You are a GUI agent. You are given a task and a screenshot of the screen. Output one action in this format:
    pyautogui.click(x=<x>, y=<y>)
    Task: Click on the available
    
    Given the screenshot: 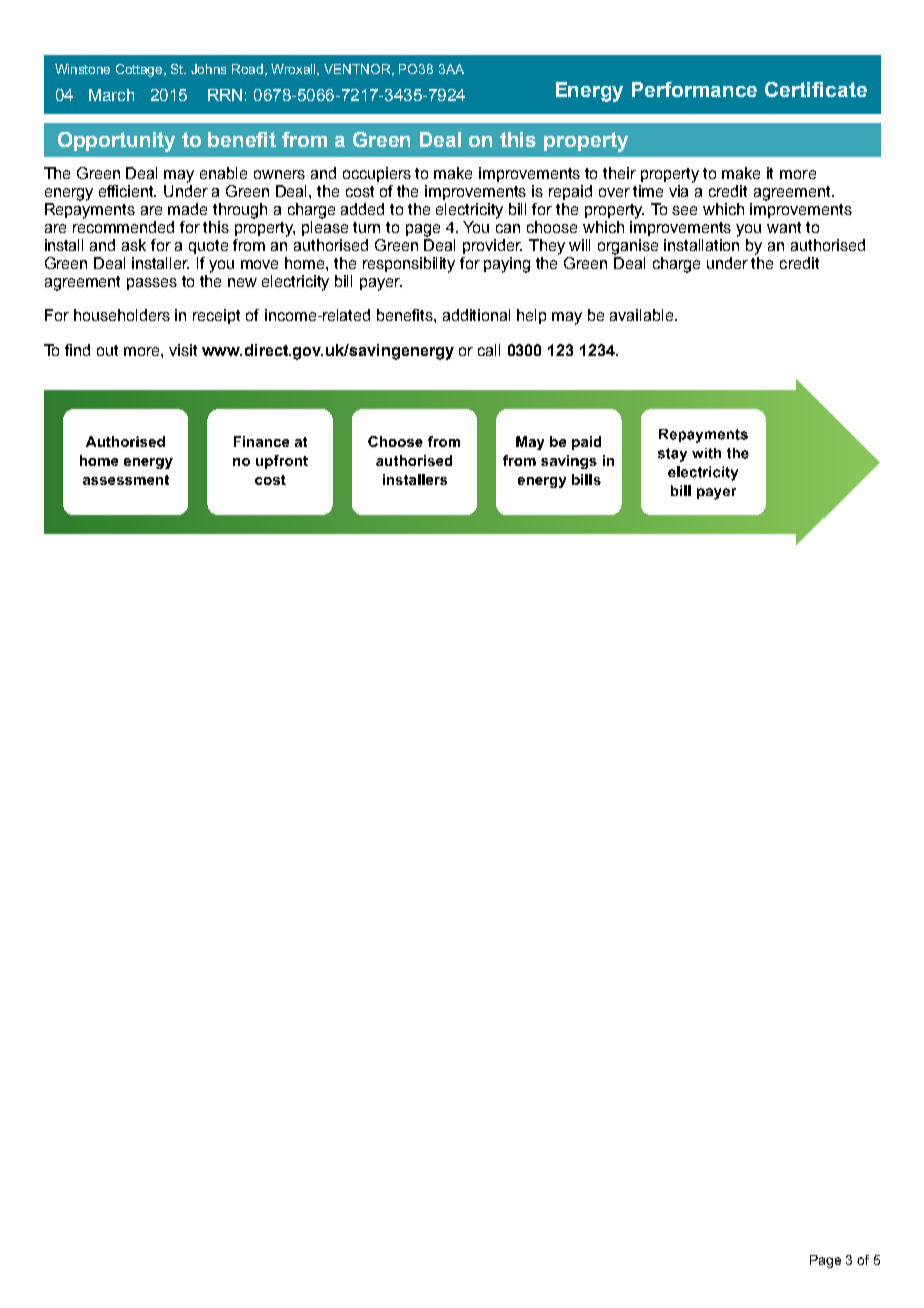 What is the action you would take?
    pyautogui.click(x=643, y=315)
